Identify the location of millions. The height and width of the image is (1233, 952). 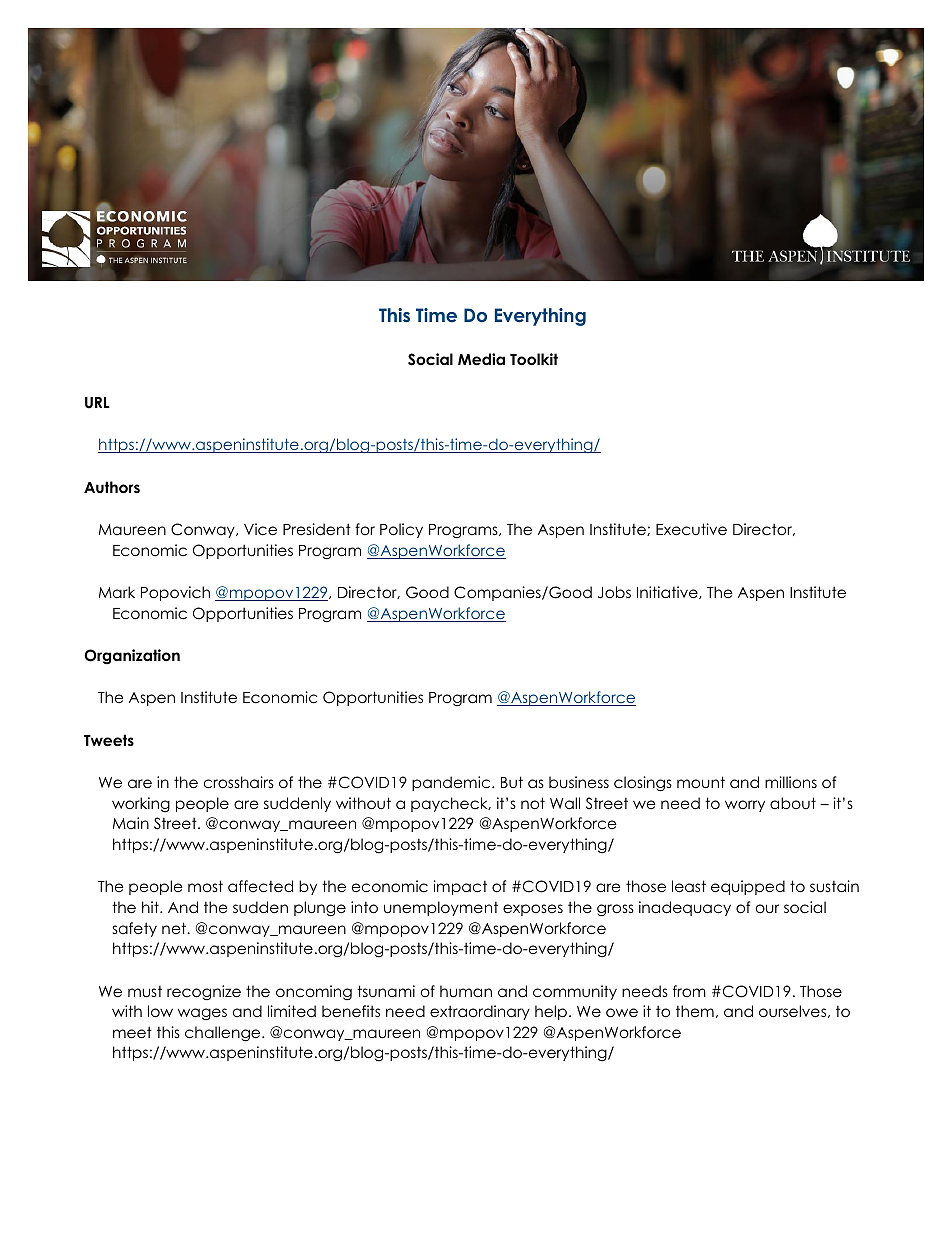
(791, 782).
